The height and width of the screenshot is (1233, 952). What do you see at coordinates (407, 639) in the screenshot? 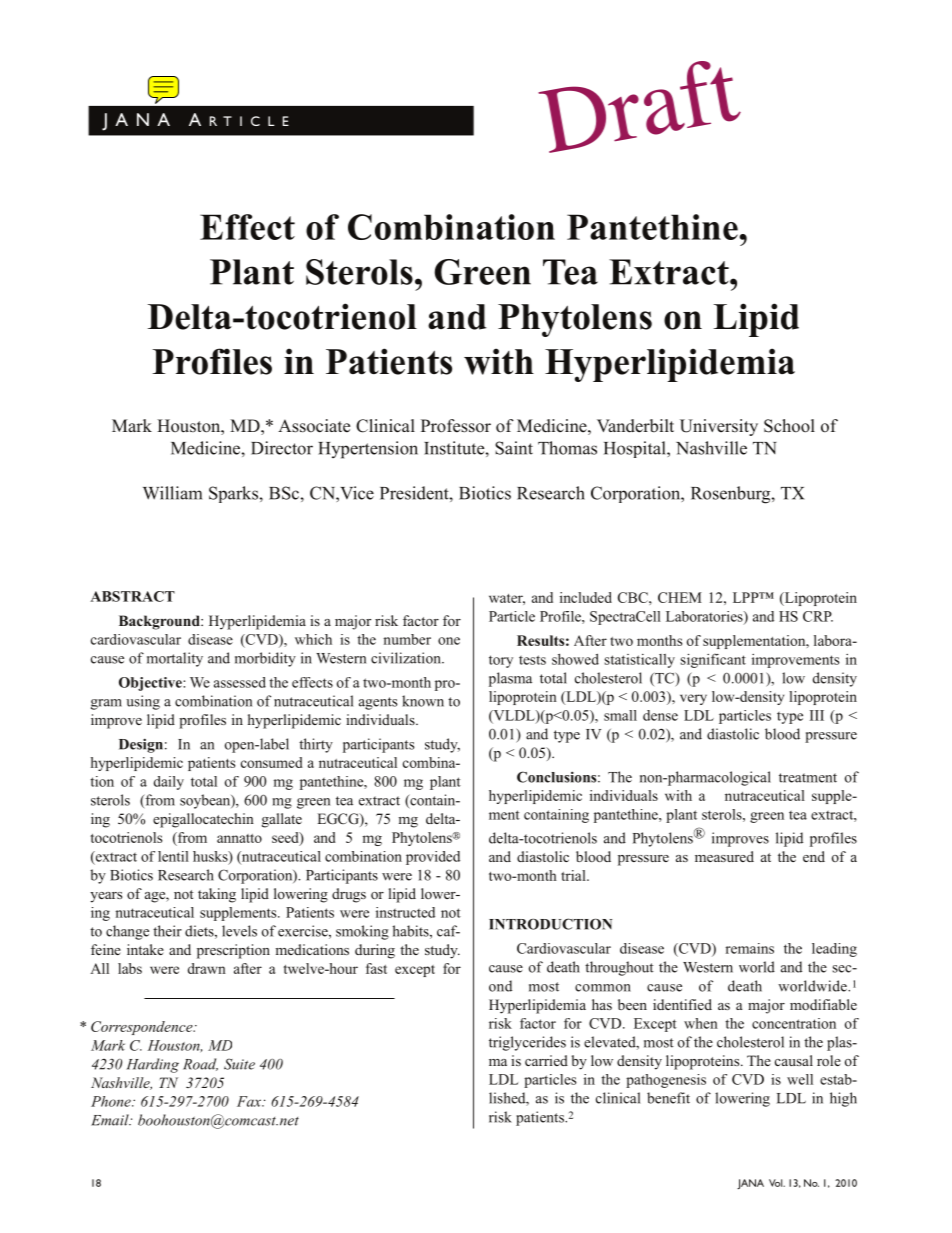
I see `number` at bounding box center [407, 639].
